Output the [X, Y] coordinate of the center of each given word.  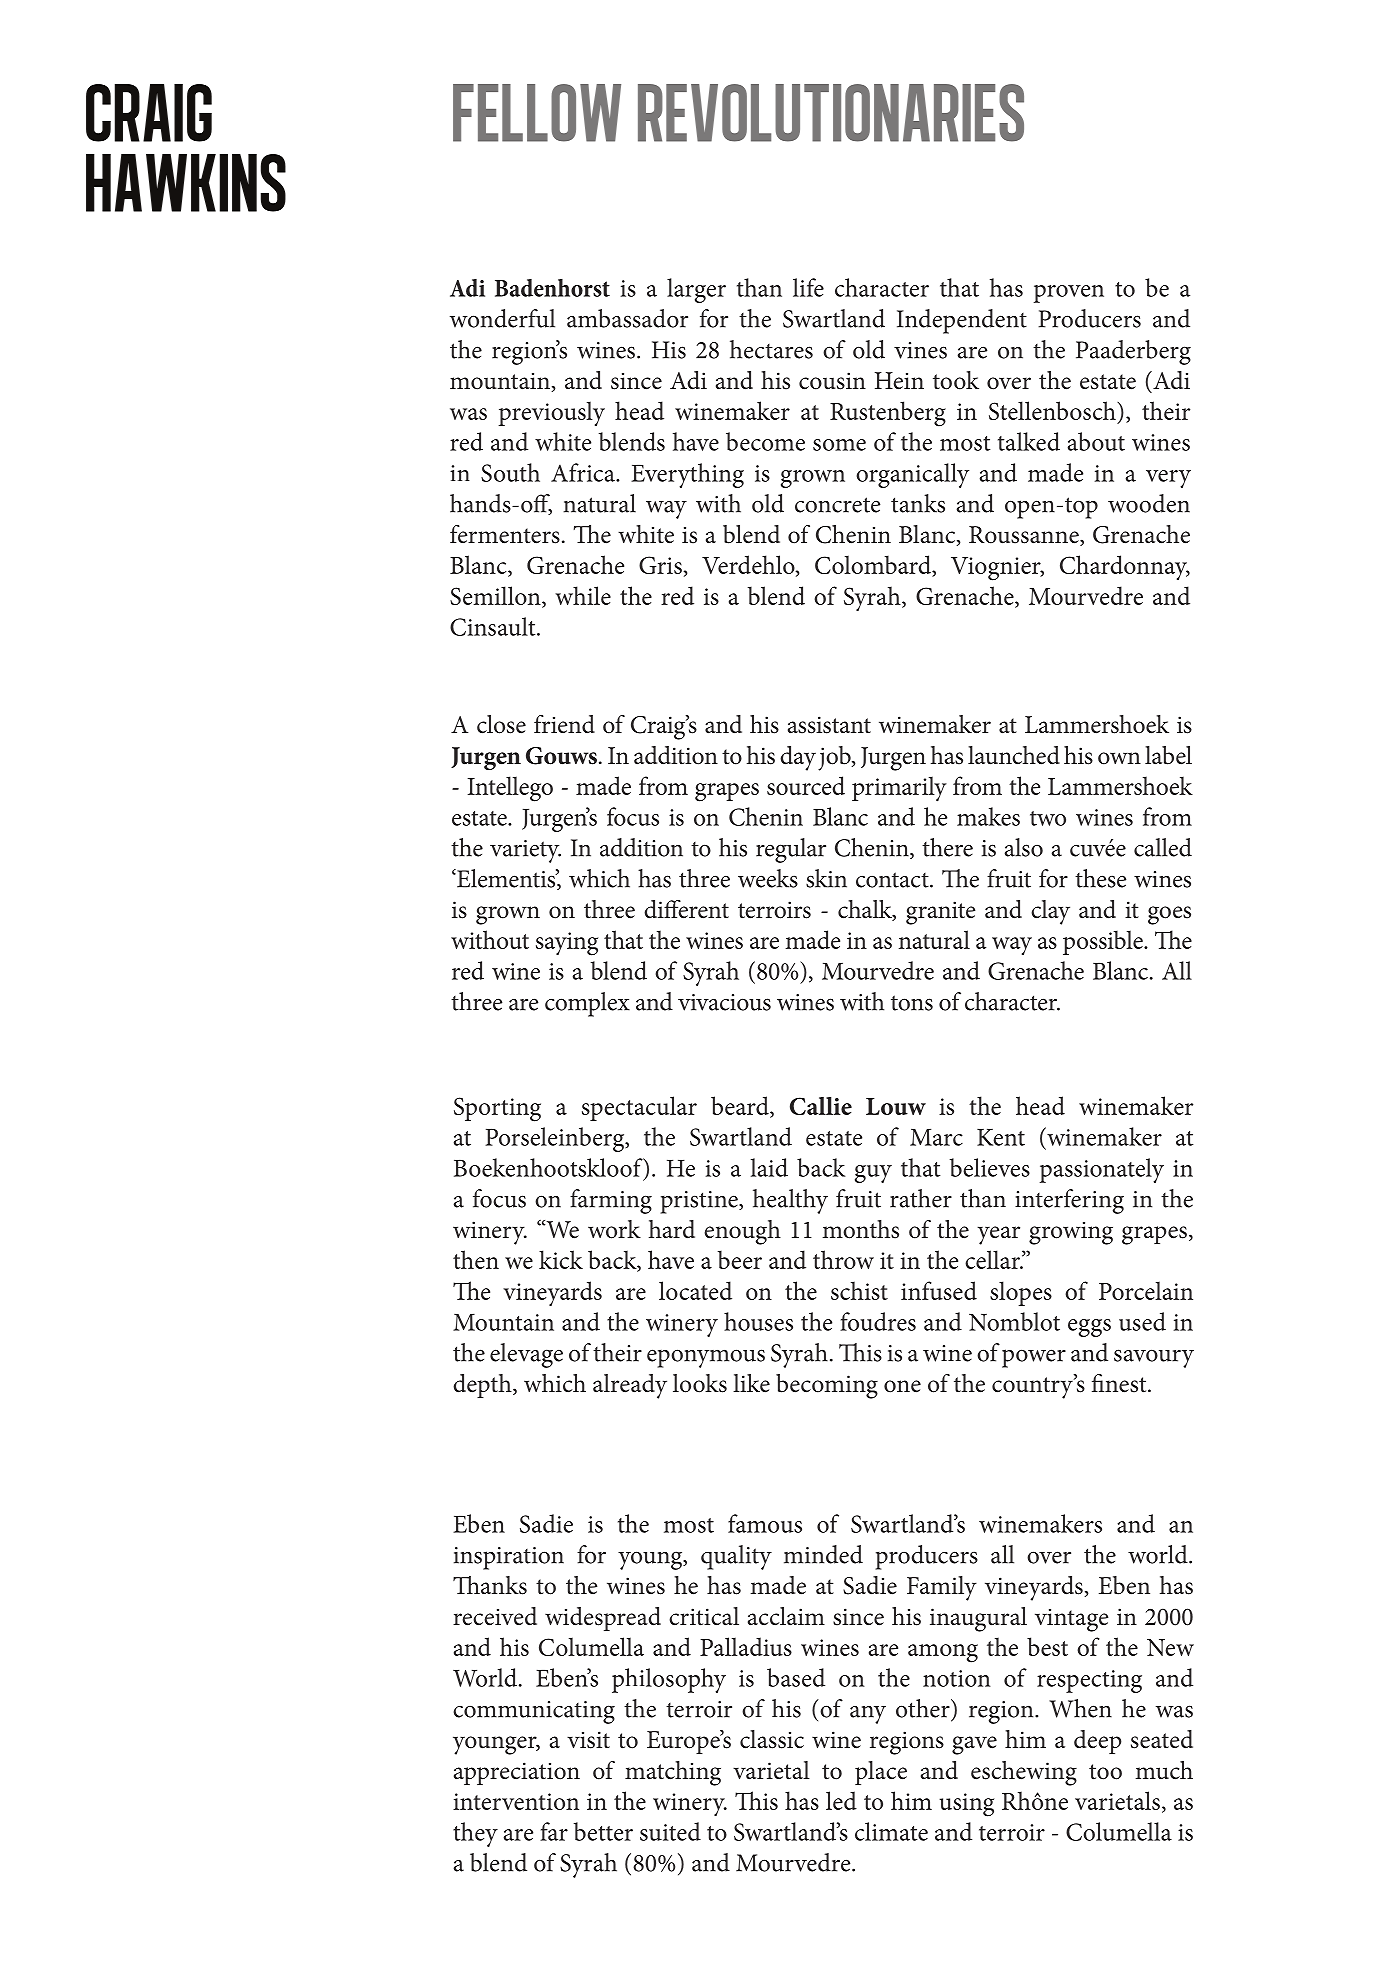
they [475, 1834]
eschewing [1024, 1773]
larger [696, 290]
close [501, 724]
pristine [700, 1202]
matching [673, 1773]
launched [1014, 755]
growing [1071, 1233]
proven [1069, 294]
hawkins [186, 183]
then [476, 1259]
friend [564, 724]
